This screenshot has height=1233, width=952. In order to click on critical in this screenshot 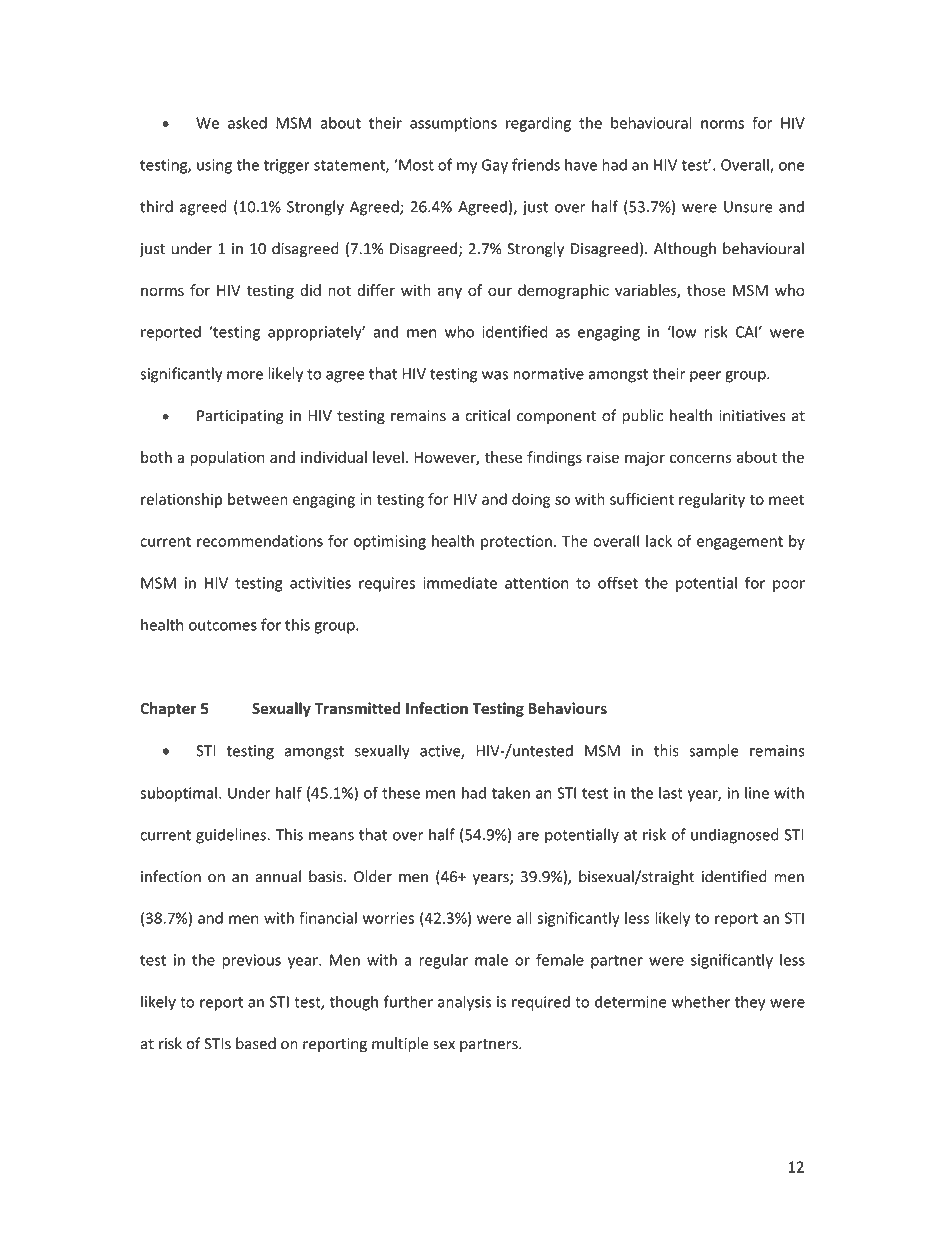, I will do `click(487, 415)`.
